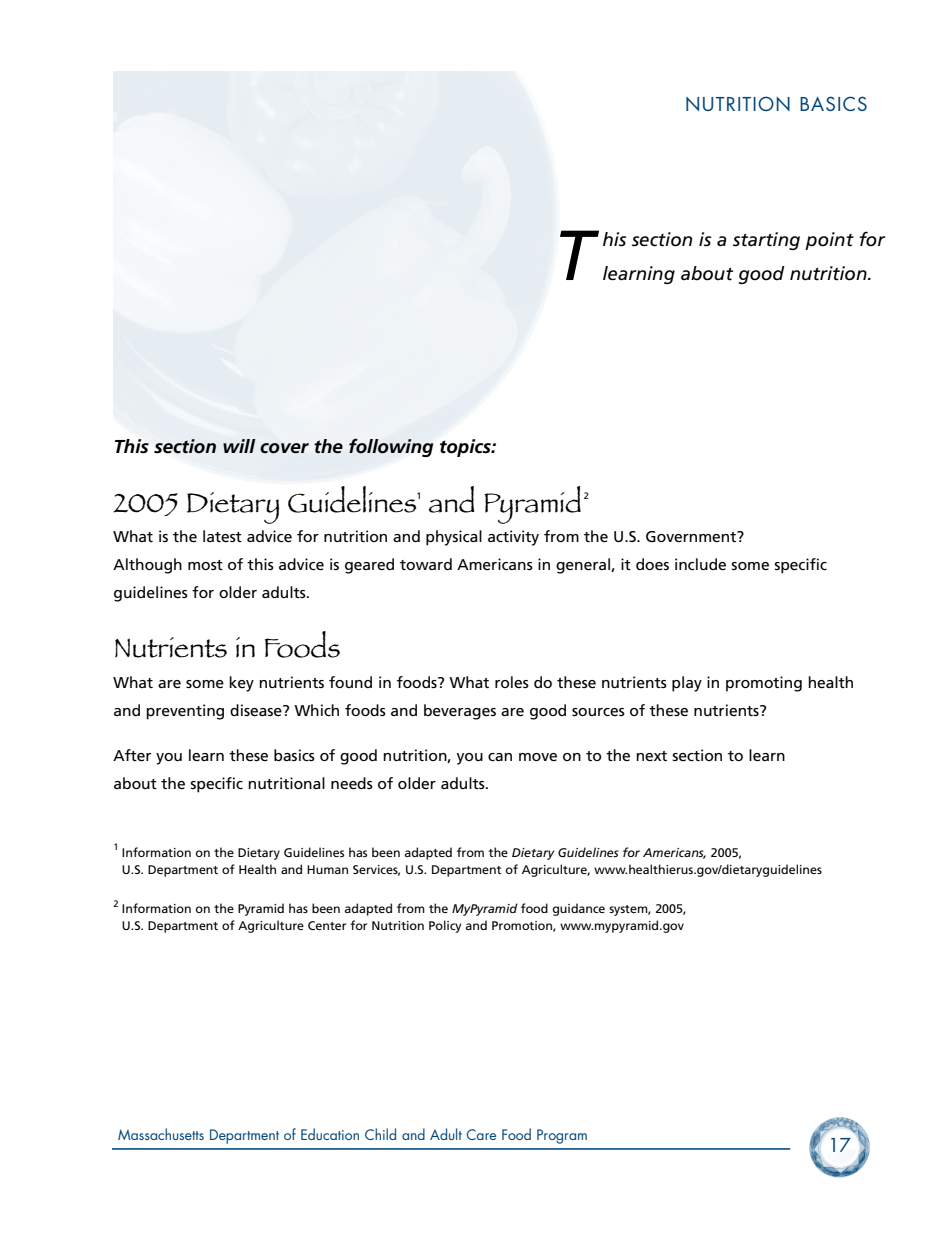 The width and height of the page is (952, 1233). What do you see at coordinates (829, 241) in the page?
I see `point` at bounding box center [829, 241].
